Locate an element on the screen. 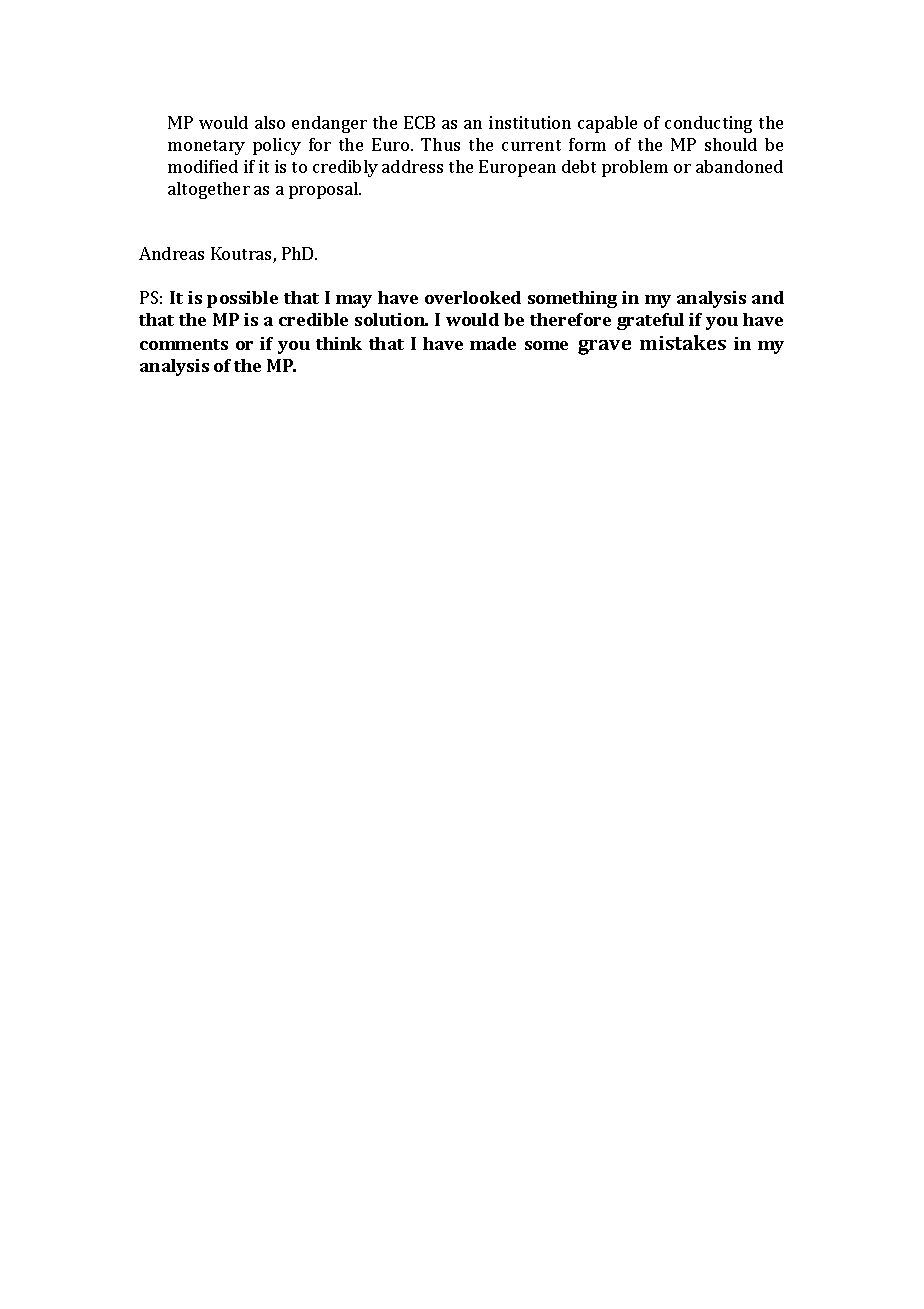 This screenshot has width=924, height=1309. address is located at coordinates (412, 166).
